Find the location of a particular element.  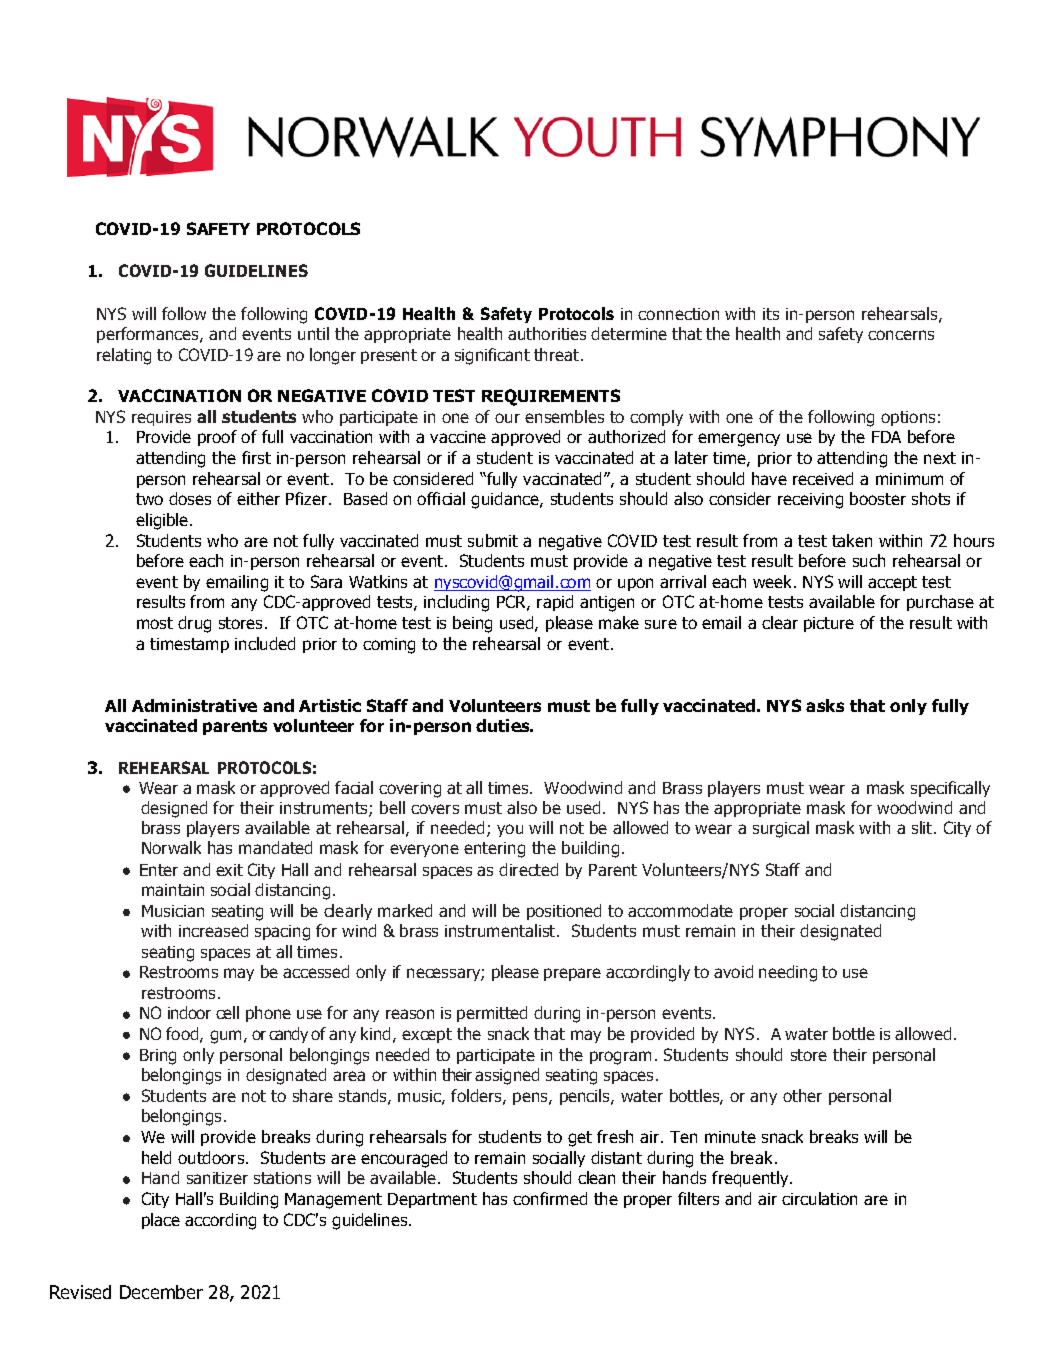

concerns is located at coordinates (901, 335).
